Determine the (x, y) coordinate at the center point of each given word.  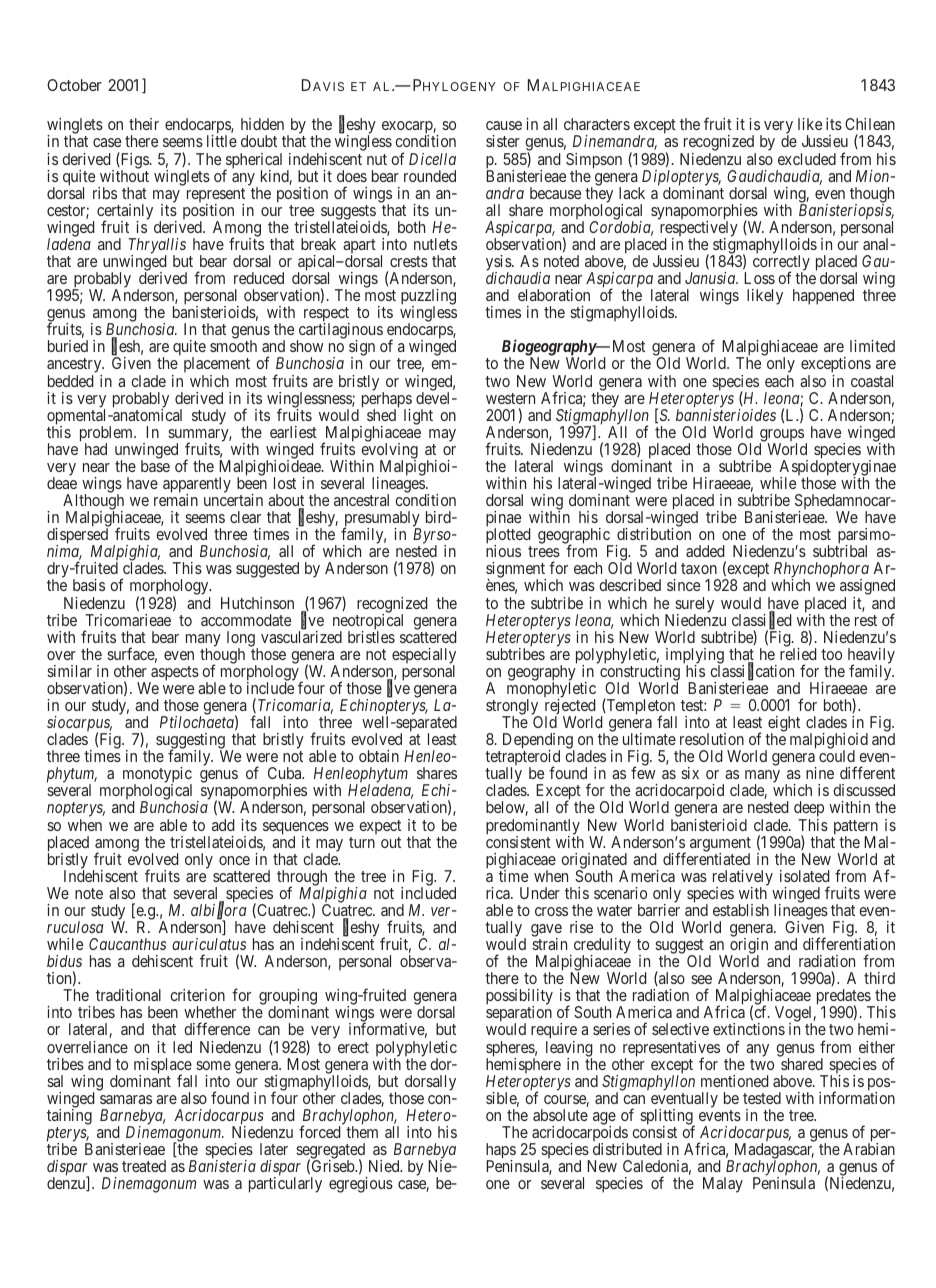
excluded (807, 159)
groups (782, 436)
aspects (174, 674)
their (144, 124)
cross (551, 911)
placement (217, 366)
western (510, 398)
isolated (805, 876)
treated (144, 1166)
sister (503, 141)
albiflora (218, 912)
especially (424, 657)
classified (762, 621)
